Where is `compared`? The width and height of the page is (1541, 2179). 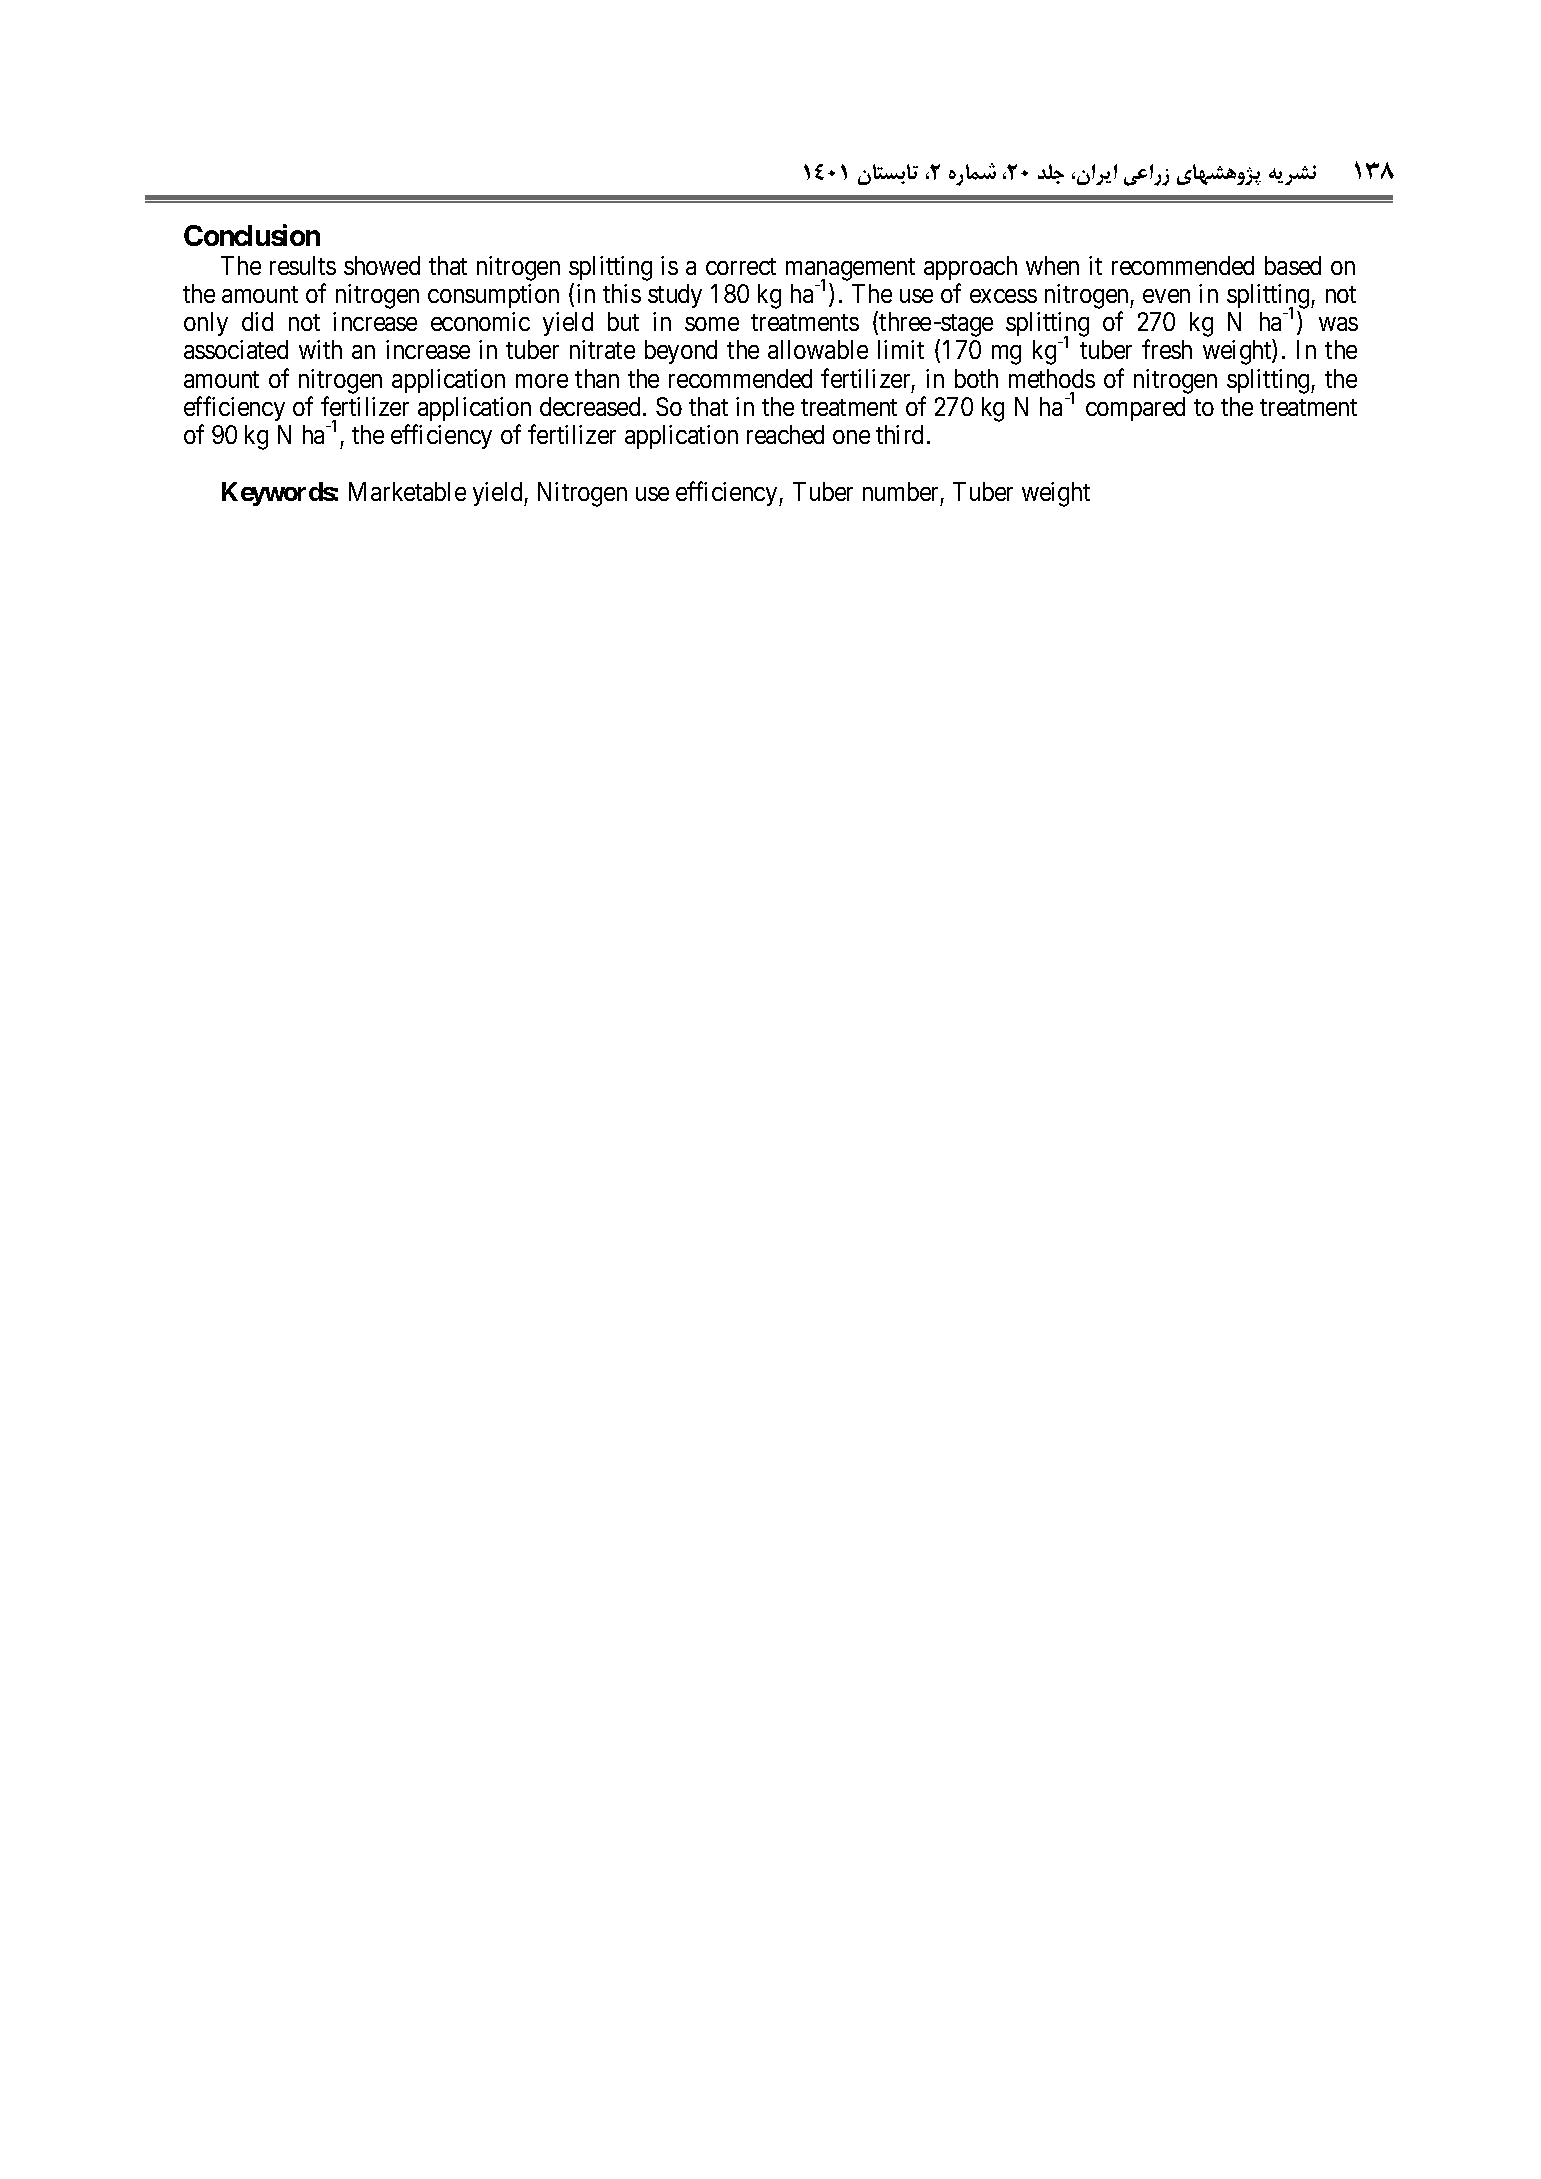 compared is located at coordinates (1135, 409).
